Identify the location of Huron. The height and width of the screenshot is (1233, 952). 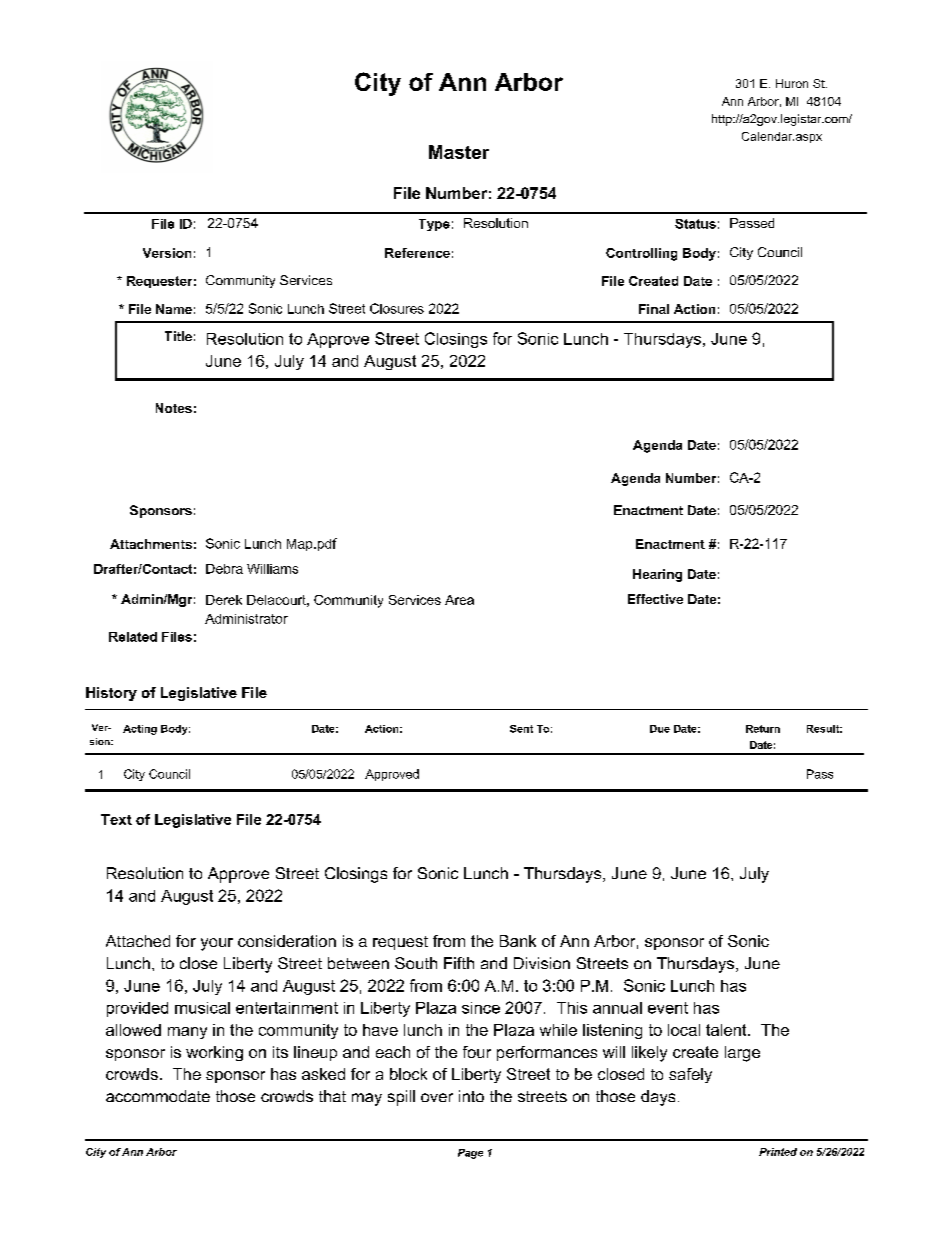
(792, 83).
